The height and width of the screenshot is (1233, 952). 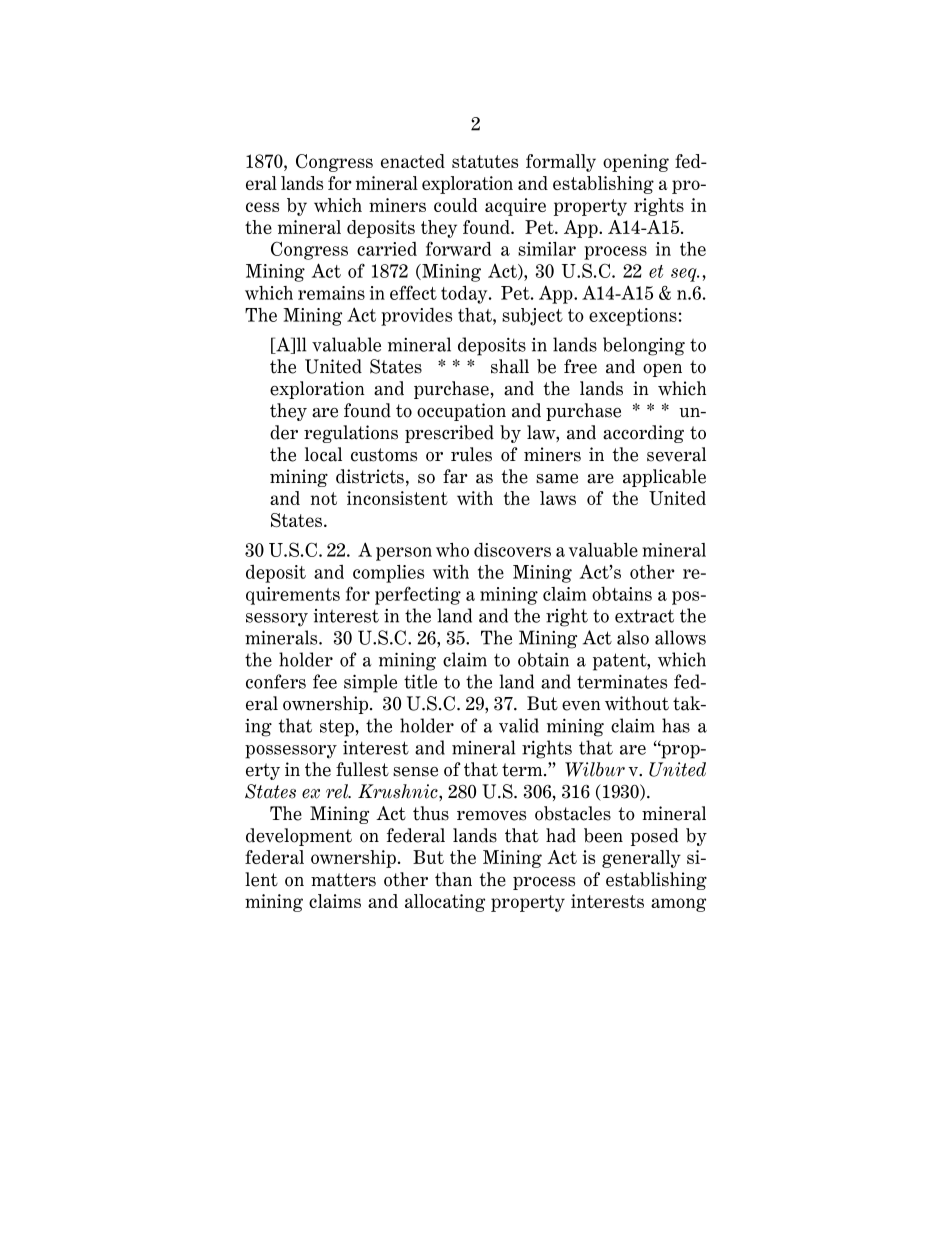 I want to click on title, so click(x=420, y=681).
